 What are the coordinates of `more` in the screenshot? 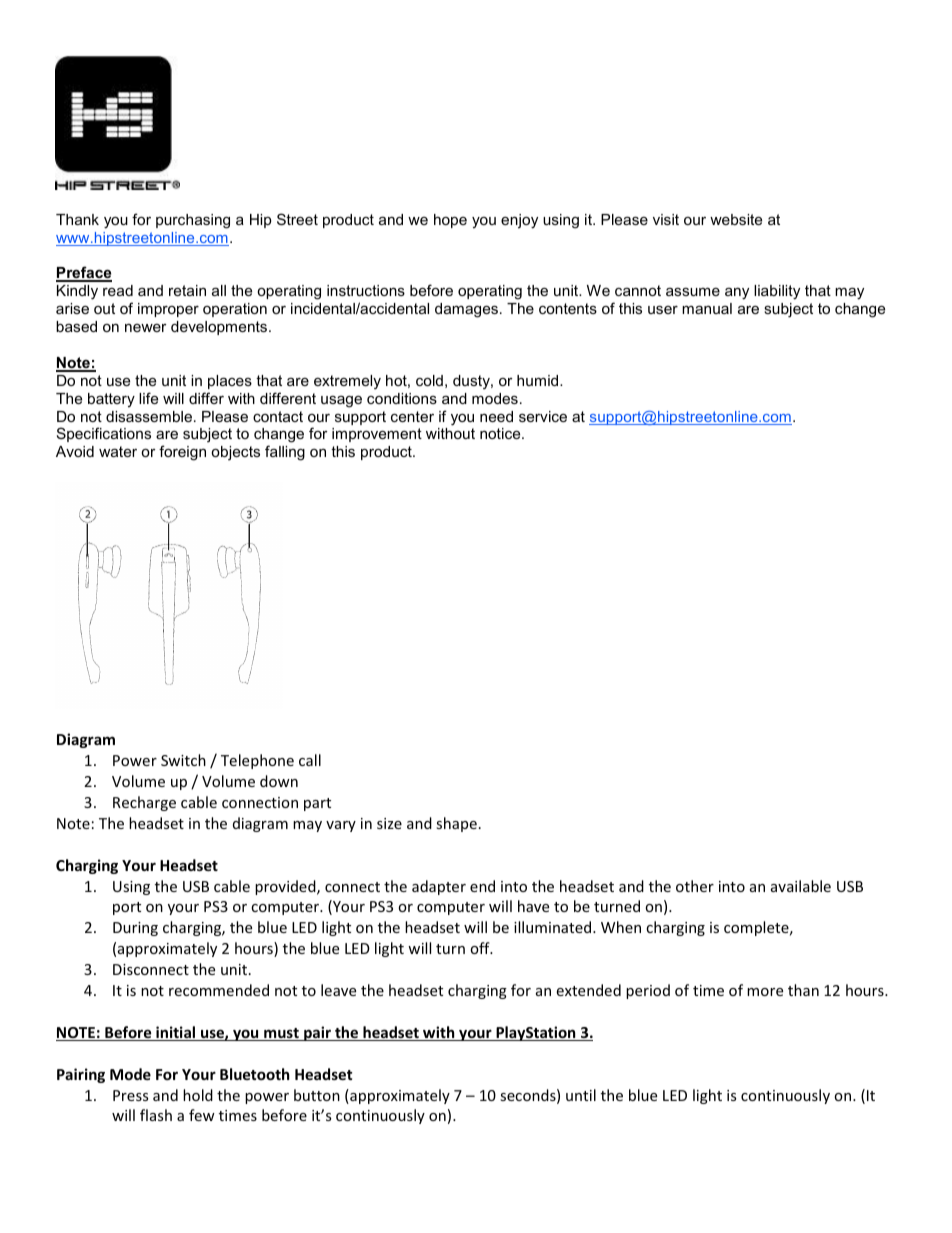 It's located at (765, 992).
